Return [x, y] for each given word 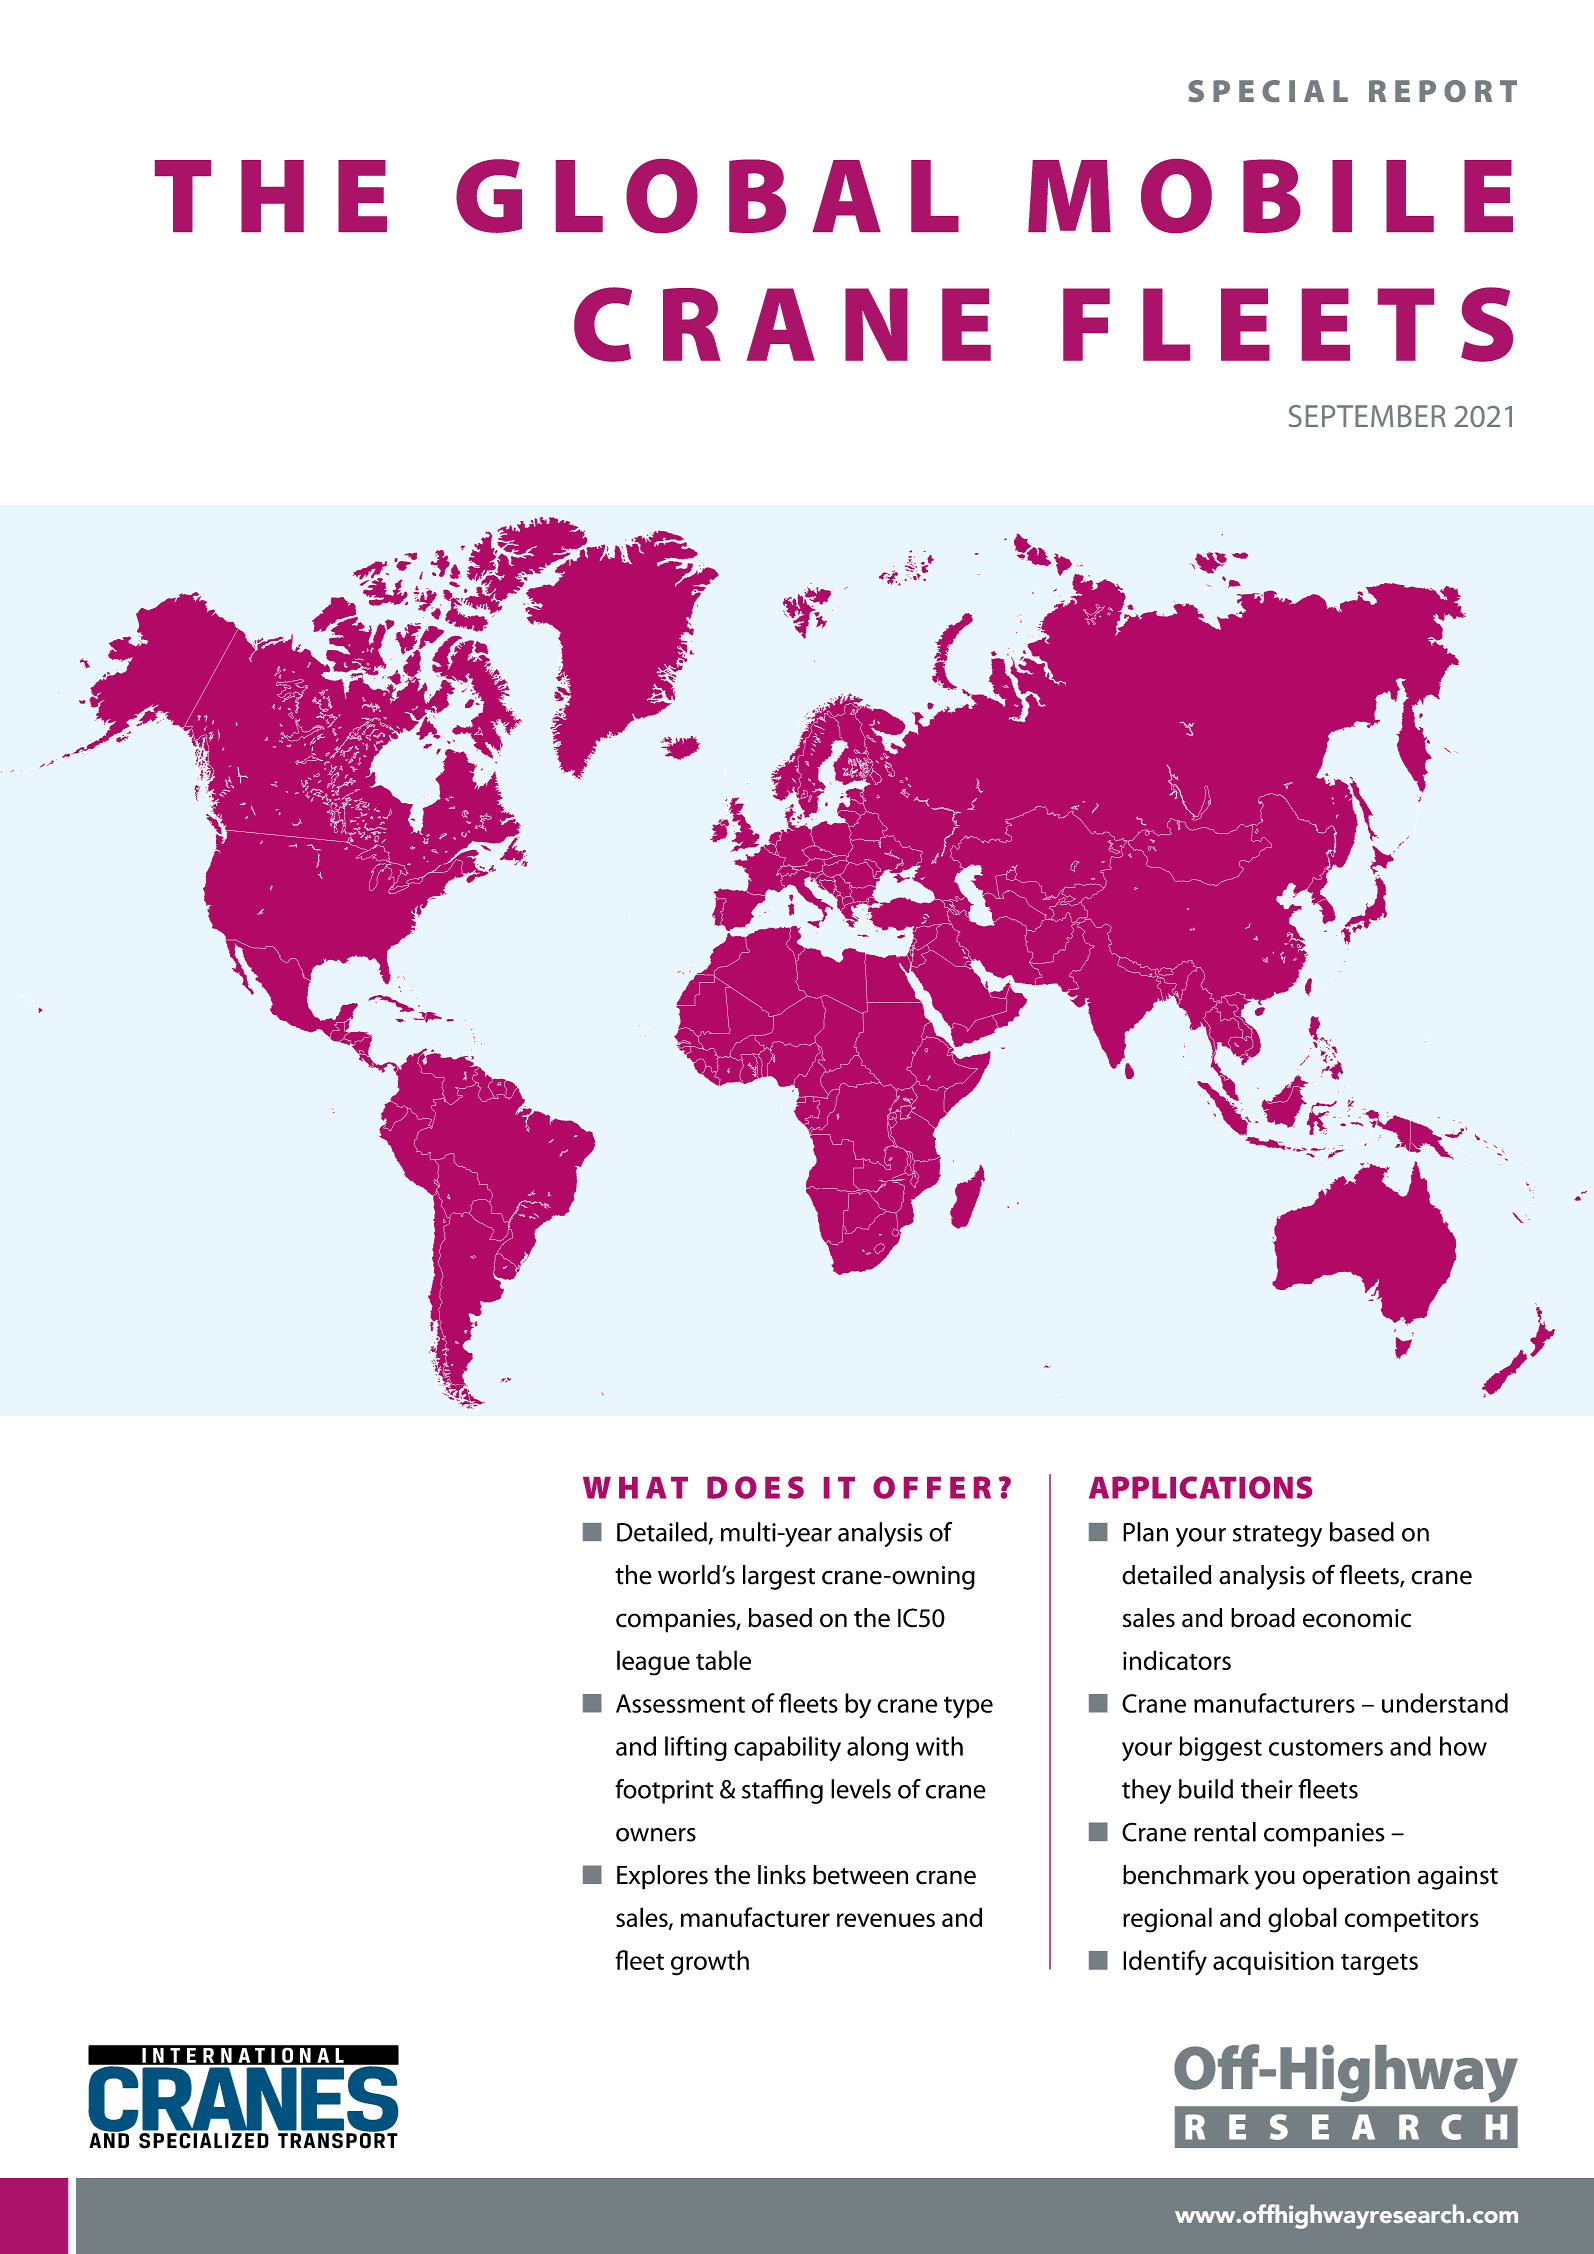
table [723, 1660]
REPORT [1443, 91]
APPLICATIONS [1200, 1487]
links [782, 1875]
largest [779, 1577]
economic [1357, 1618]
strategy [1277, 1536]
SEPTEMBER [1367, 416]
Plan [1145, 1532]
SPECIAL [1268, 91]
